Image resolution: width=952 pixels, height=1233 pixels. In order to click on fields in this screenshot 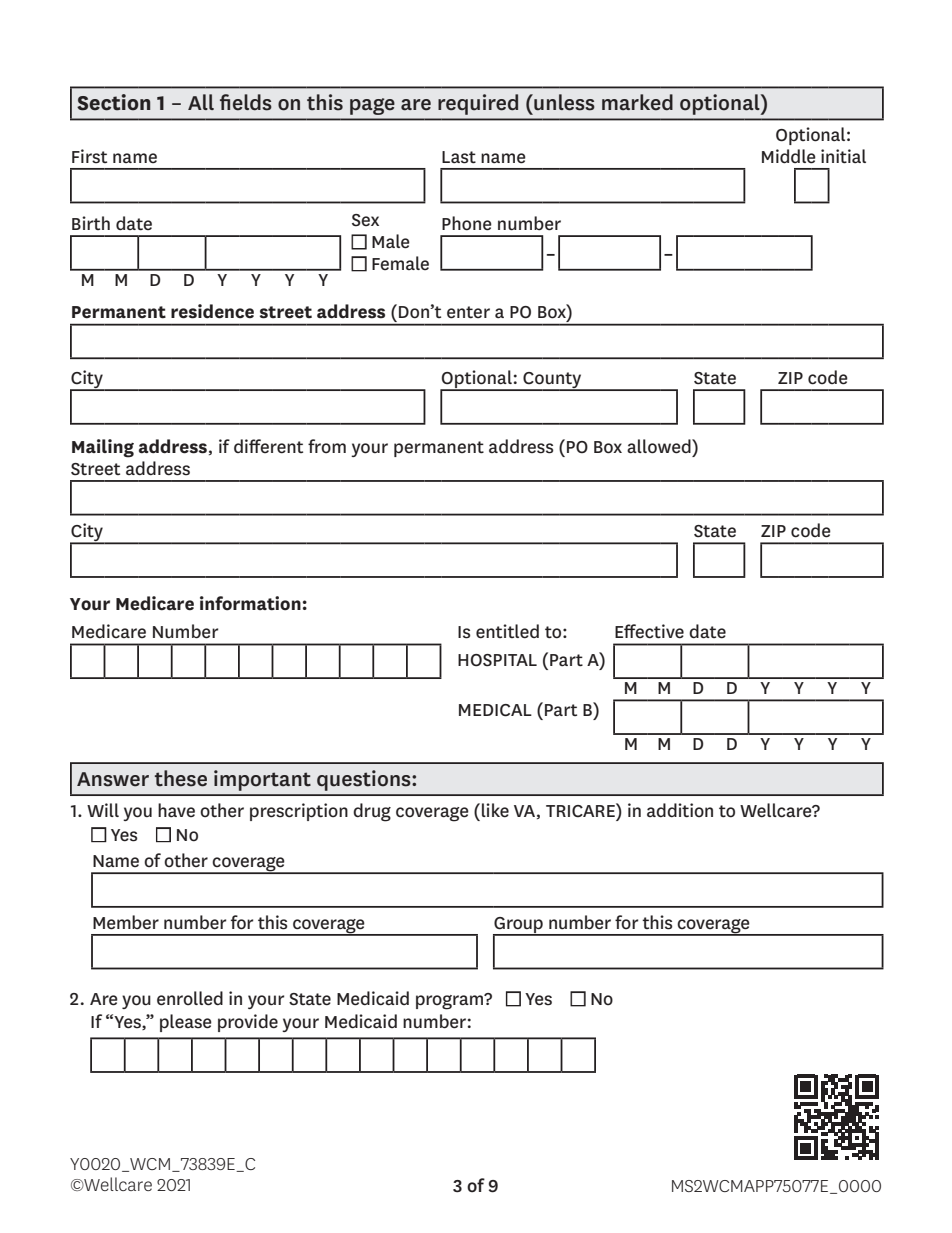, I will do `click(246, 102)`.
